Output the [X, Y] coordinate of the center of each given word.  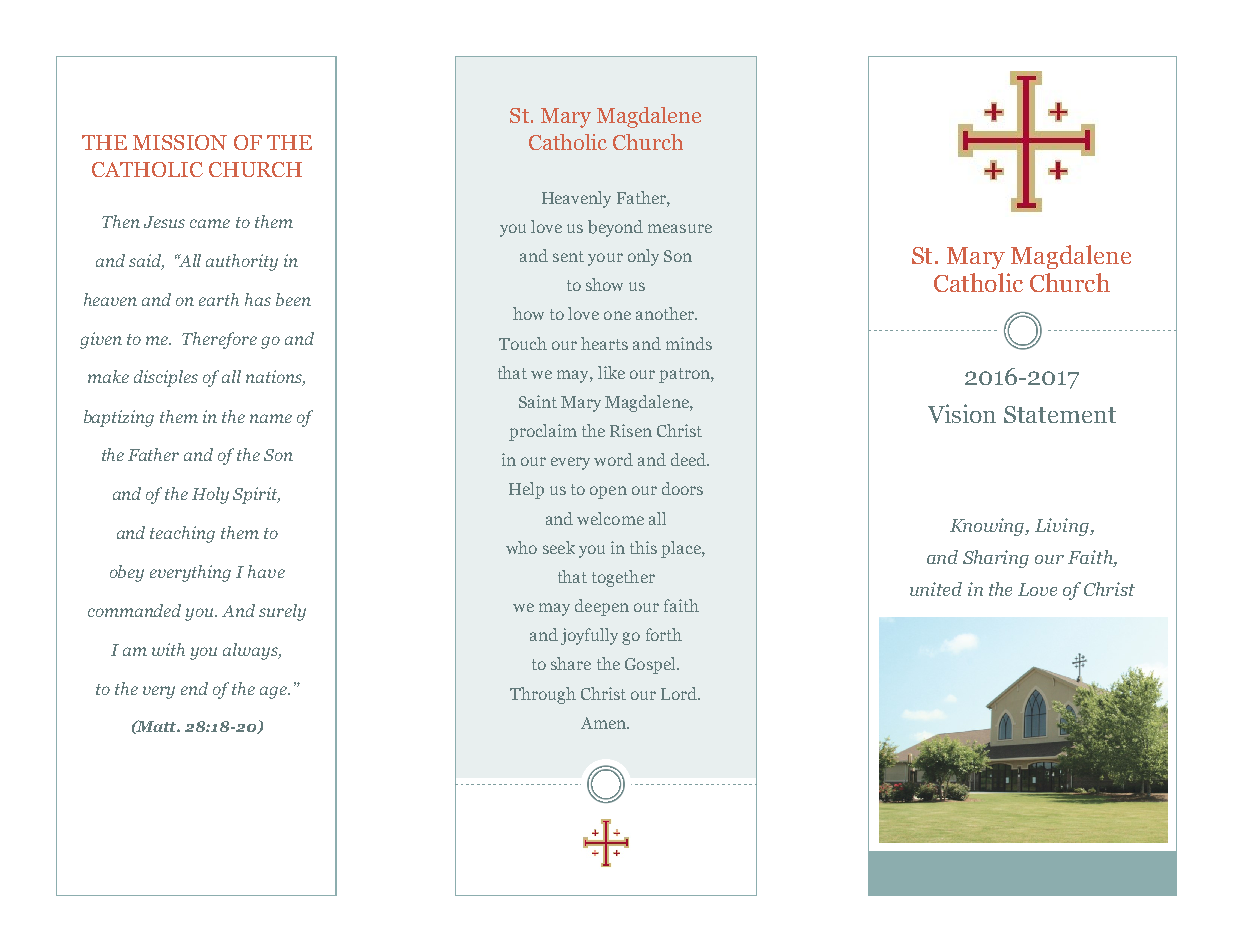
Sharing [996, 559]
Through [543, 695]
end [194, 688]
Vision [962, 413]
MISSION [180, 142]
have [266, 571]
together [623, 578]
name [271, 418]
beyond [615, 228]
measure [680, 228]
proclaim [543, 432]
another [666, 313]
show [604, 284]
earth [219, 299]
